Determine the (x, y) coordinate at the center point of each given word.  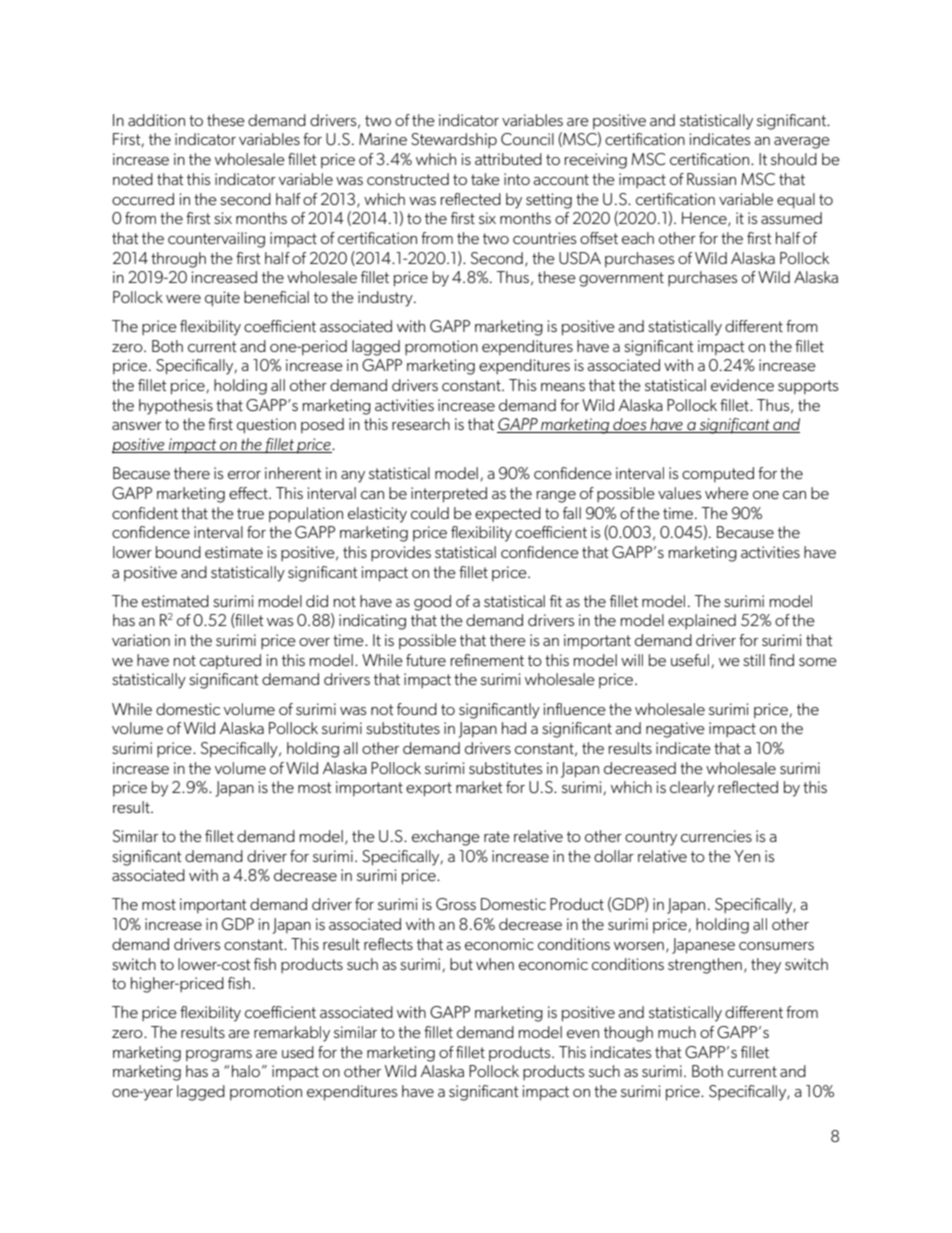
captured (230, 661)
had (514, 728)
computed (718, 474)
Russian (711, 179)
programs (219, 1056)
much (677, 1032)
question (266, 426)
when (495, 964)
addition (156, 120)
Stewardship (454, 140)
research (421, 424)
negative (675, 730)
